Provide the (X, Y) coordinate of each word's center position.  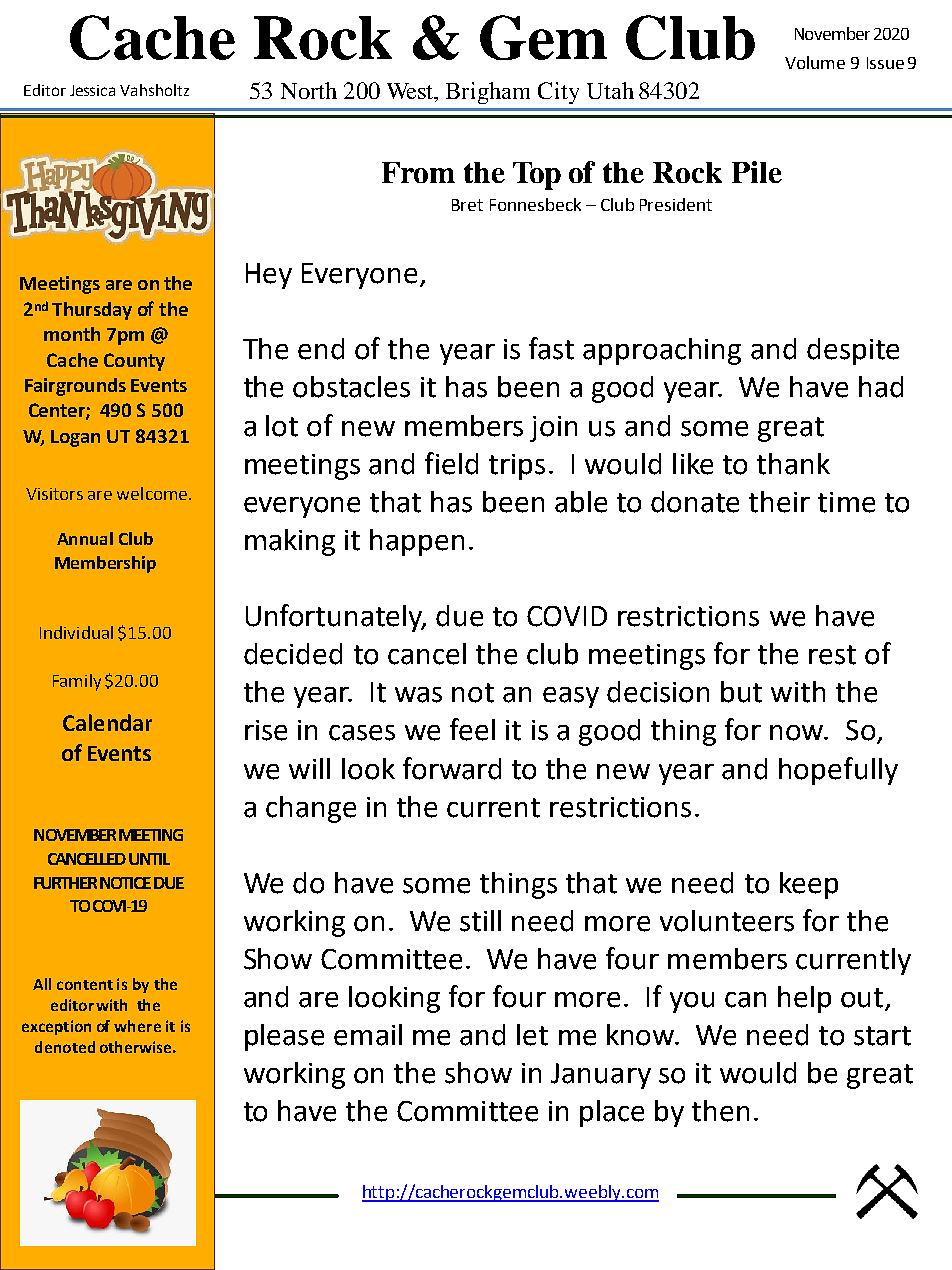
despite (853, 351)
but (741, 692)
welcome (153, 493)
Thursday (92, 311)
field (451, 463)
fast (551, 348)
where (137, 1026)
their (779, 502)
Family (77, 682)
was (418, 695)
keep (809, 885)
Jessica (92, 90)
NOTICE (125, 883)
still (480, 921)
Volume (815, 62)
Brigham (488, 93)
